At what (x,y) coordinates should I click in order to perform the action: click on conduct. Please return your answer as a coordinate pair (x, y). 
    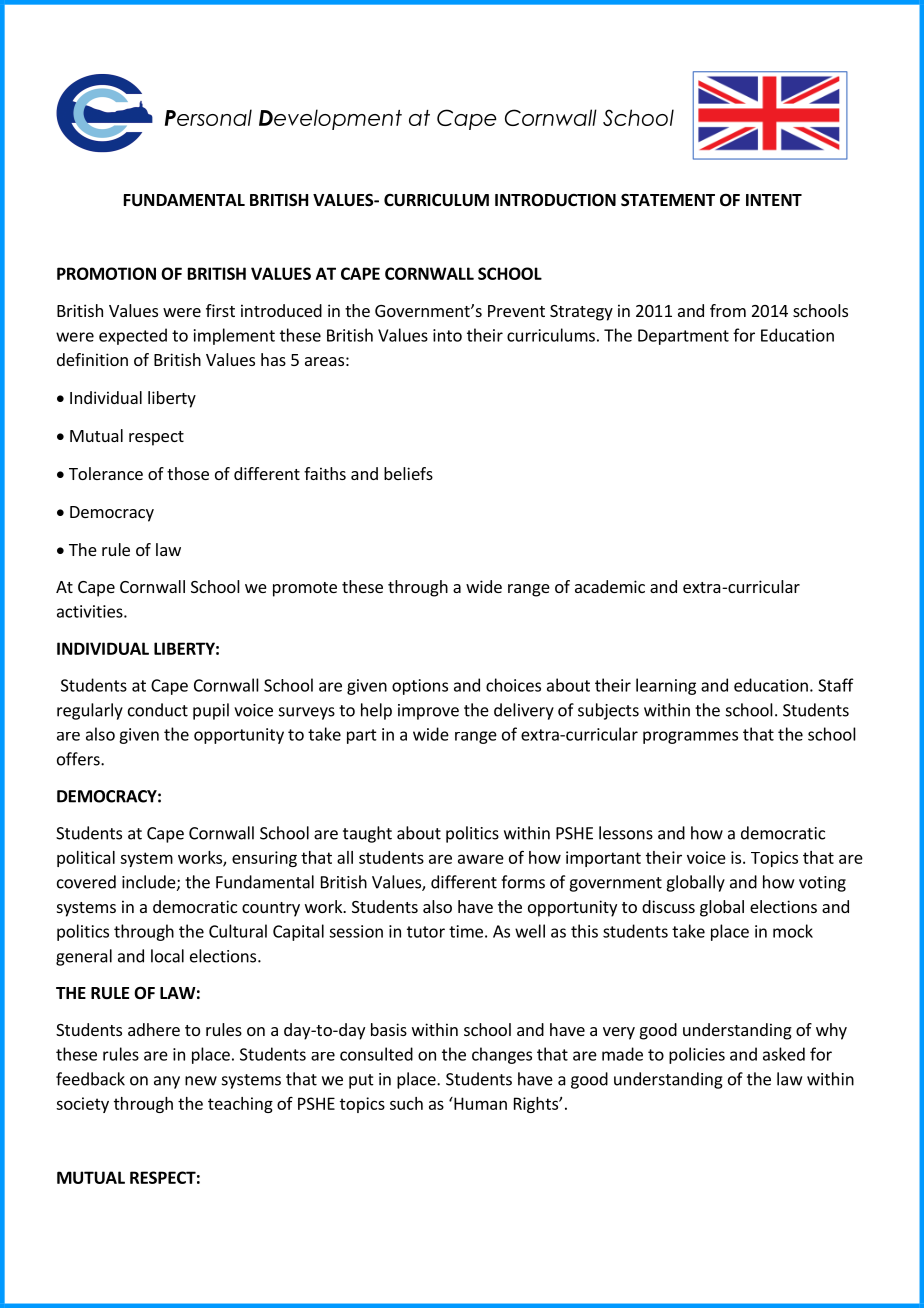
    Looking at the image, I should click on (158, 710).
